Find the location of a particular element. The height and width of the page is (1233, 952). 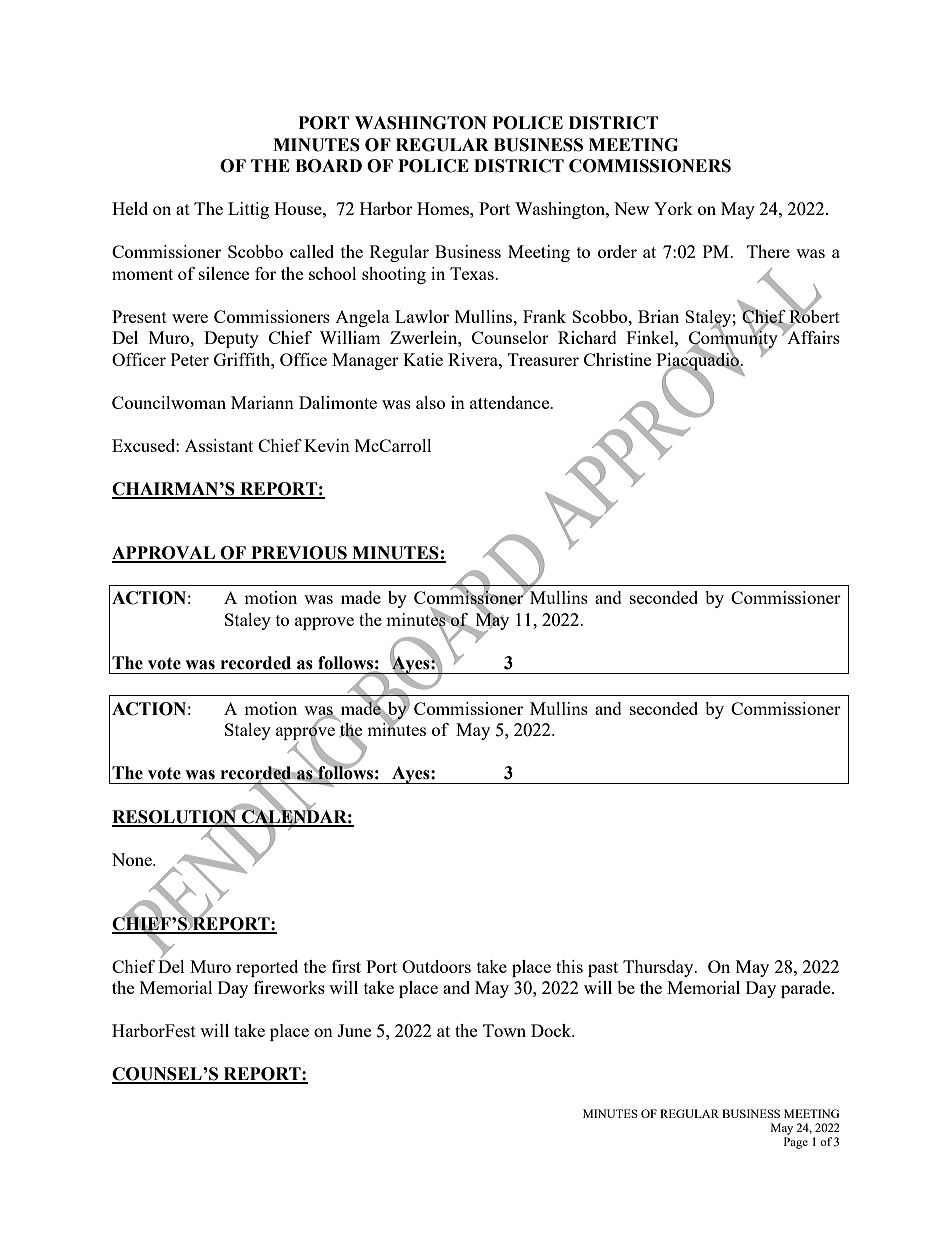

Held is located at coordinates (130, 208).
